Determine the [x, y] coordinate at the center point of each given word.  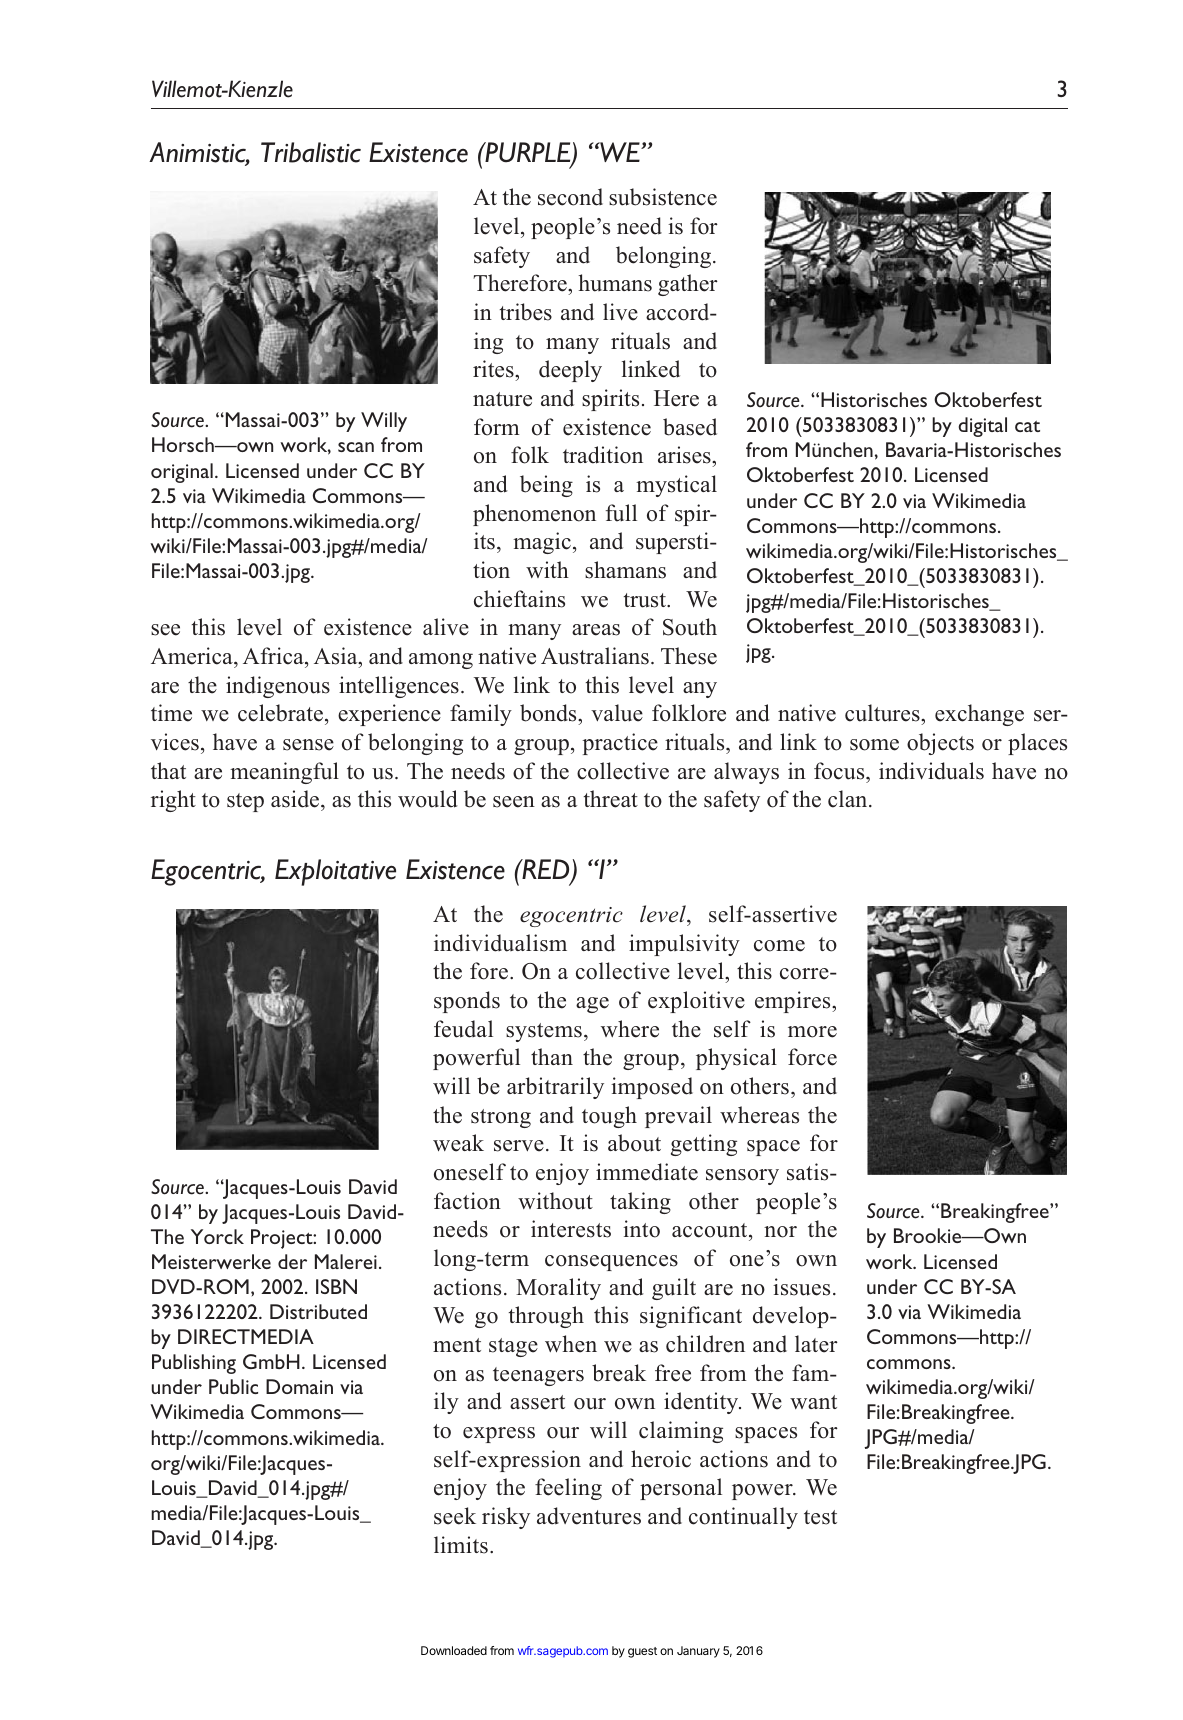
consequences [611, 1263]
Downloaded [454, 1650]
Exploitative [335, 872]
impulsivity [684, 945]
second [570, 197]
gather [688, 285]
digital [983, 427]
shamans [625, 570]
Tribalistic [311, 152]
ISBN [336, 1286]
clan [849, 799]
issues [801, 1287]
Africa [274, 656]
